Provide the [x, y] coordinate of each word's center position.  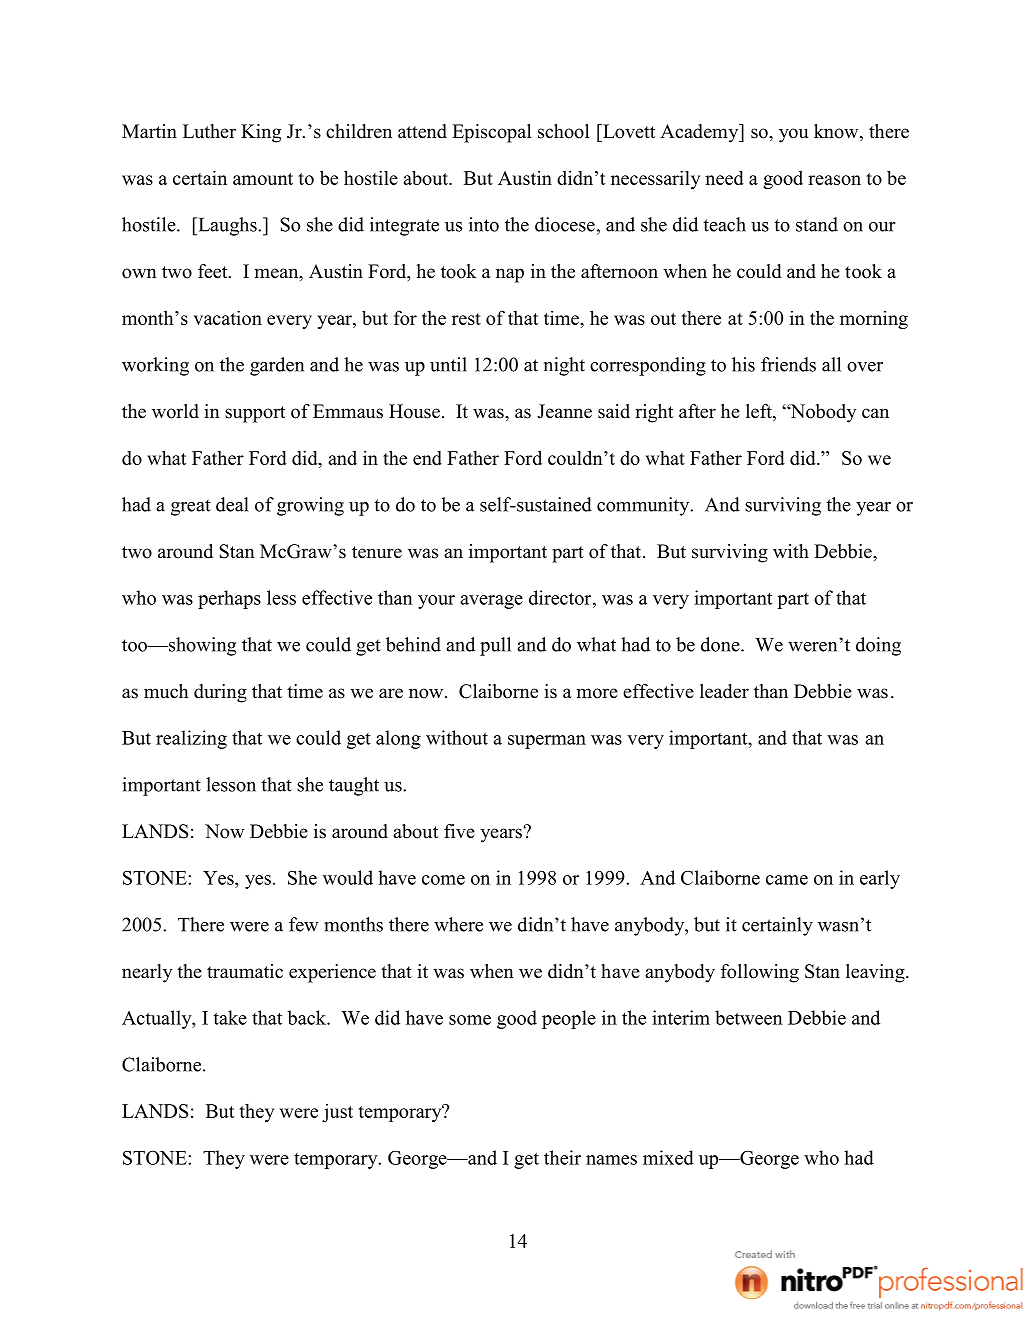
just [337, 1112]
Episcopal [491, 133]
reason [834, 180]
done [721, 644]
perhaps [229, 599]
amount [263, 179]
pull [495, 646]
